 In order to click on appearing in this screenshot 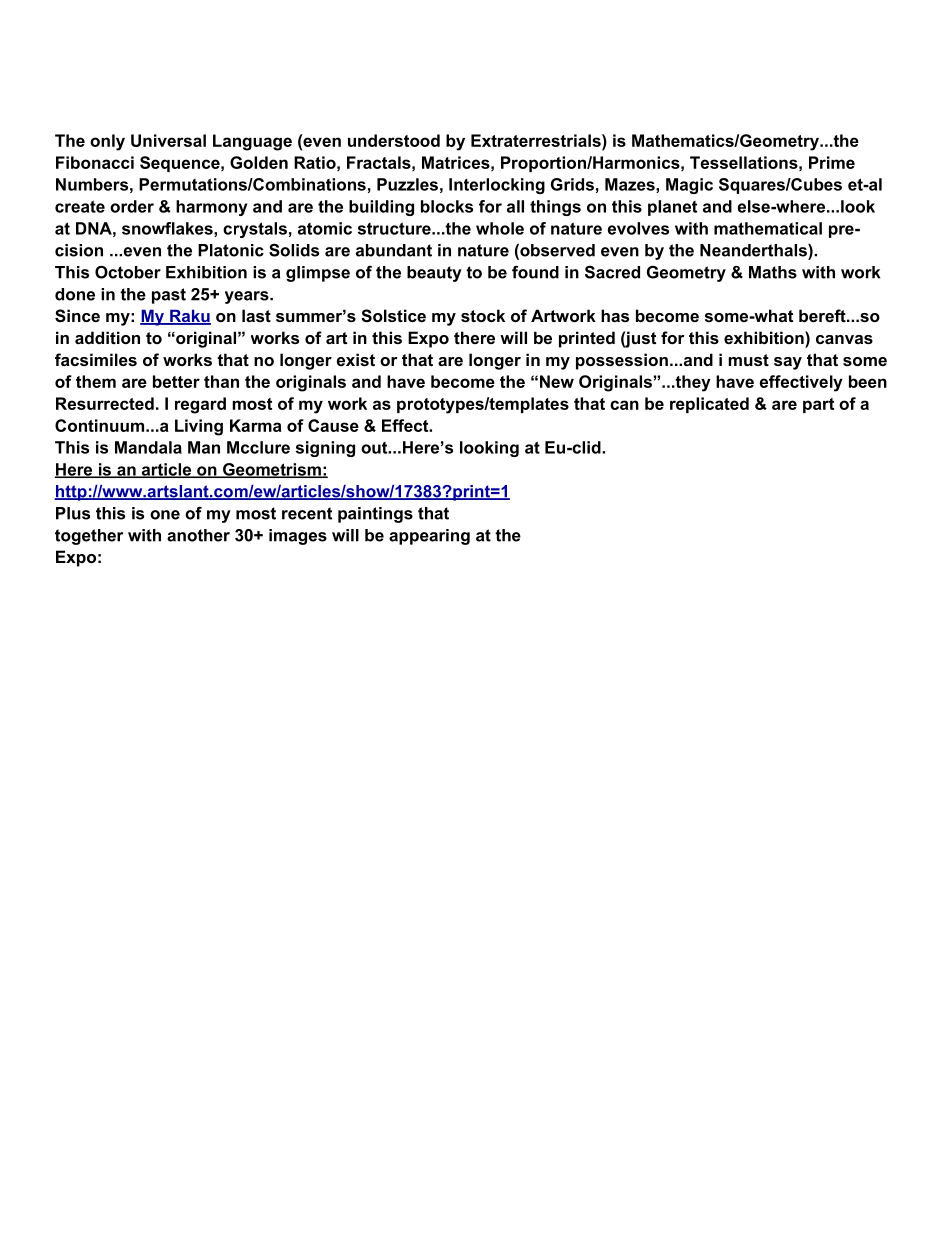, I will do `click(429, 537)`.
